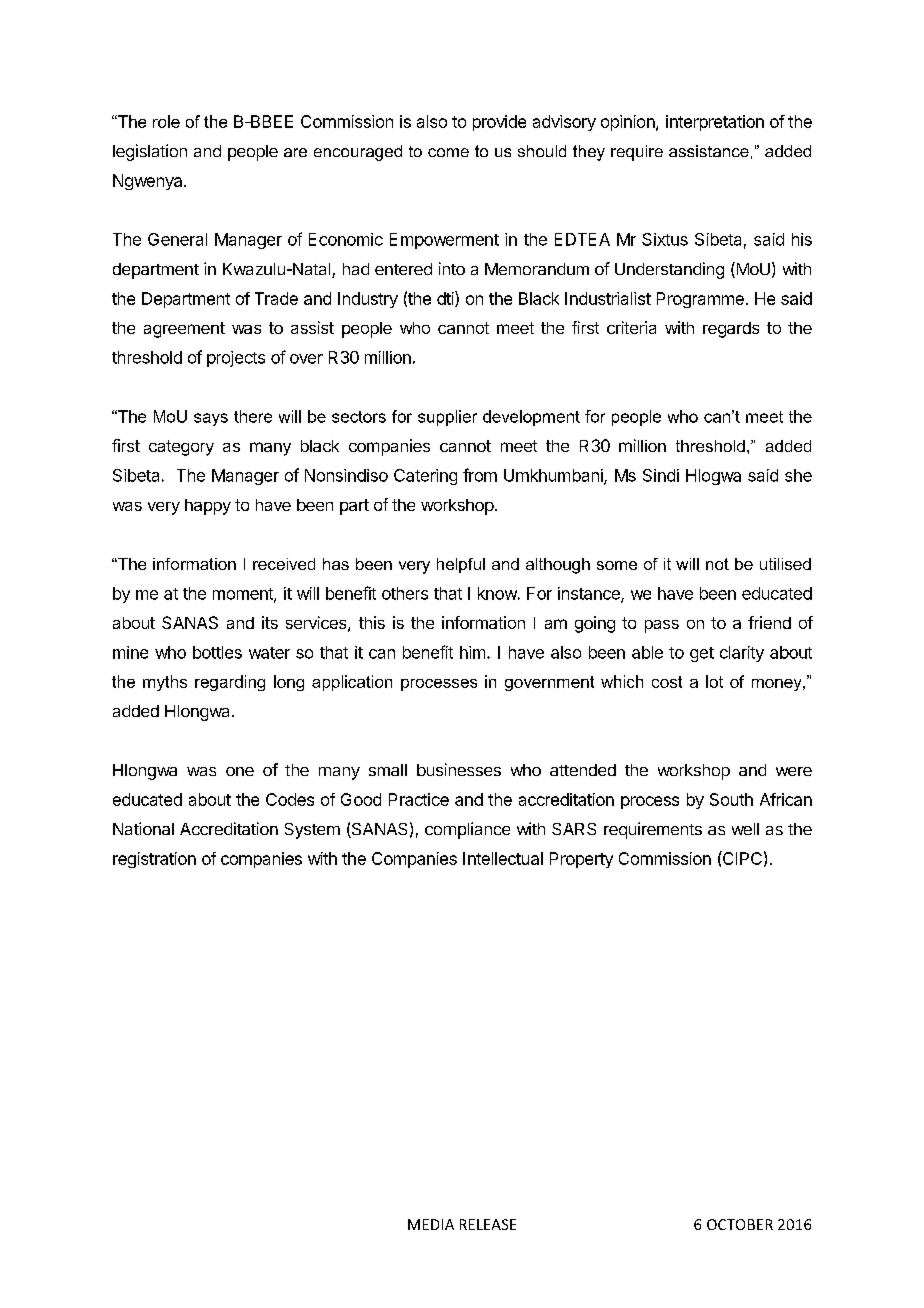 The image size is (924, 1308). Describe the element at coordinates (715, 123) in the image. I see `interpretation` at that location.
